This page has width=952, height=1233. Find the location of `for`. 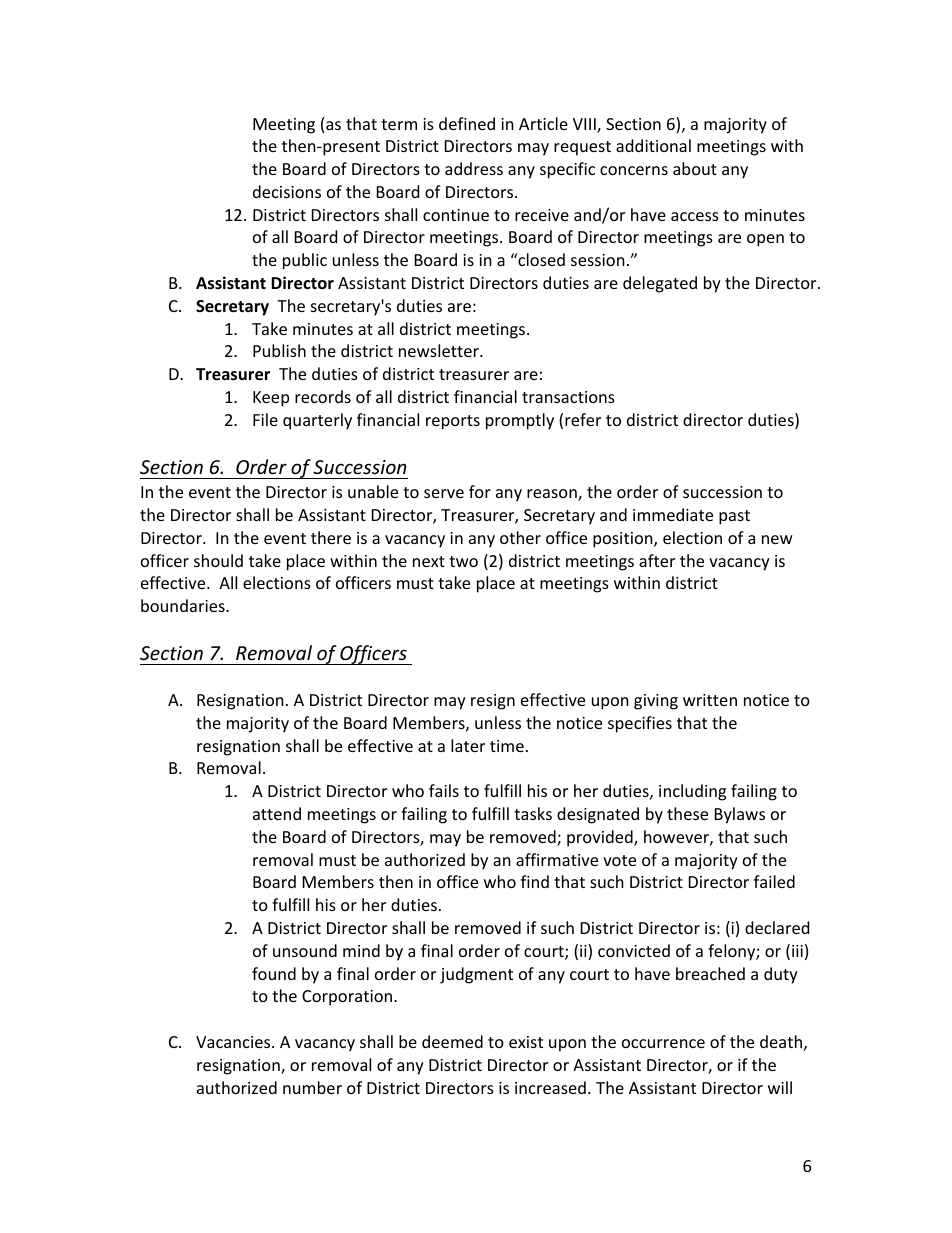

for is located at coordinates (480, 491).
